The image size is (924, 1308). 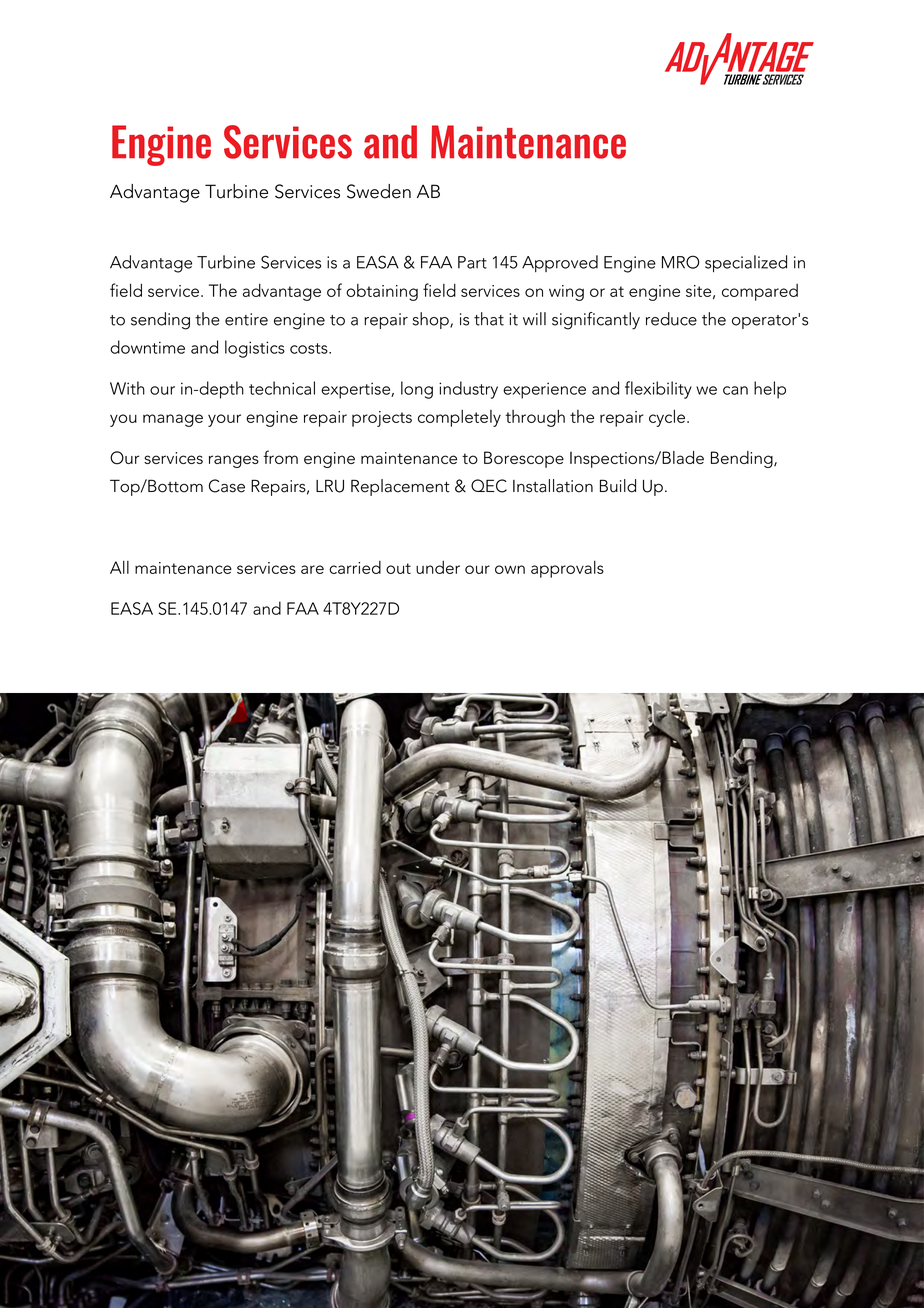 What do you see at coordinates (472, 262) in the document?
I see `Part` at bounding box center [472, 262].
